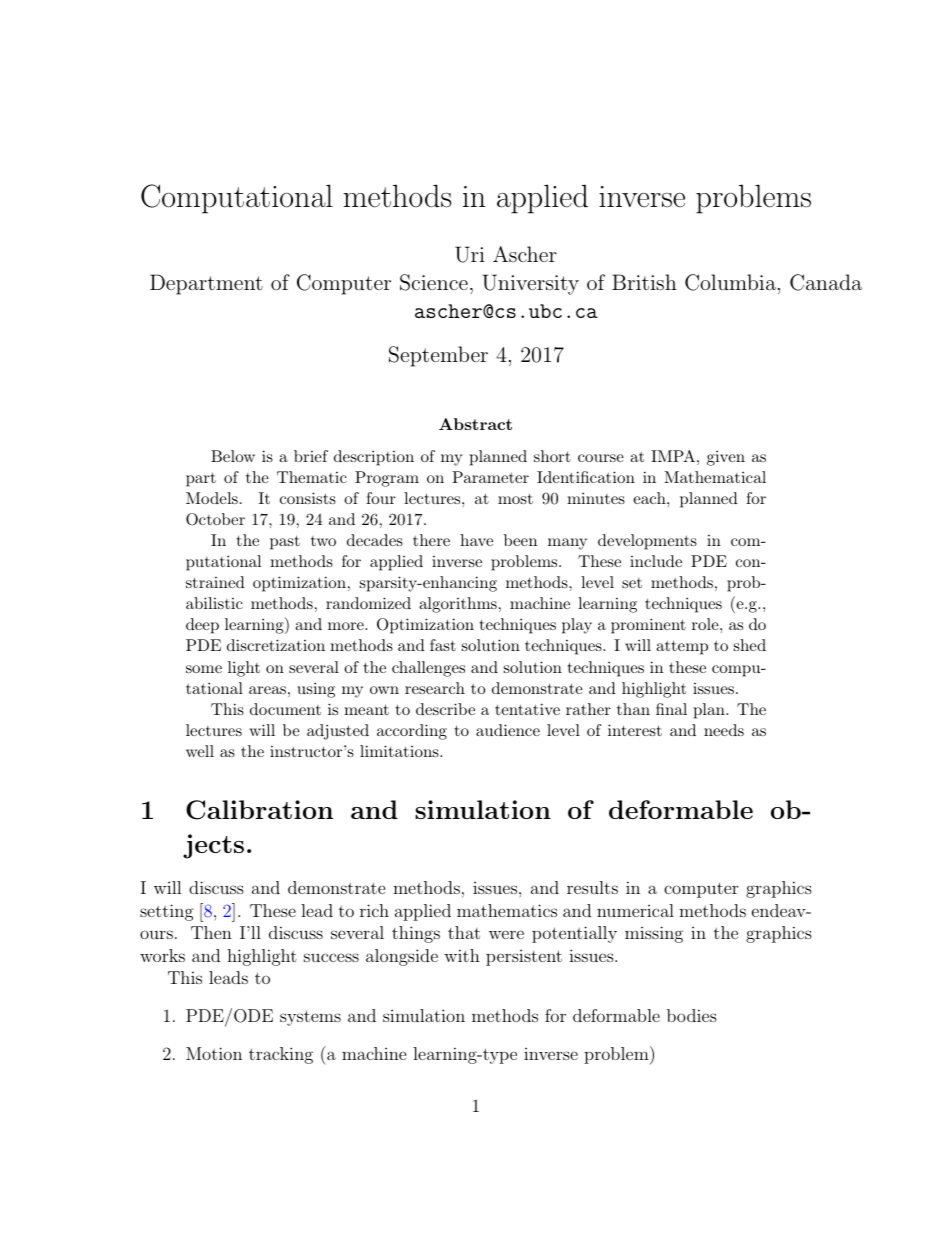 The height and width of the screenshot is (1233, 952). Describe the element at coordinates (508, 730) in the screenshot. I see `audience` at that location.
